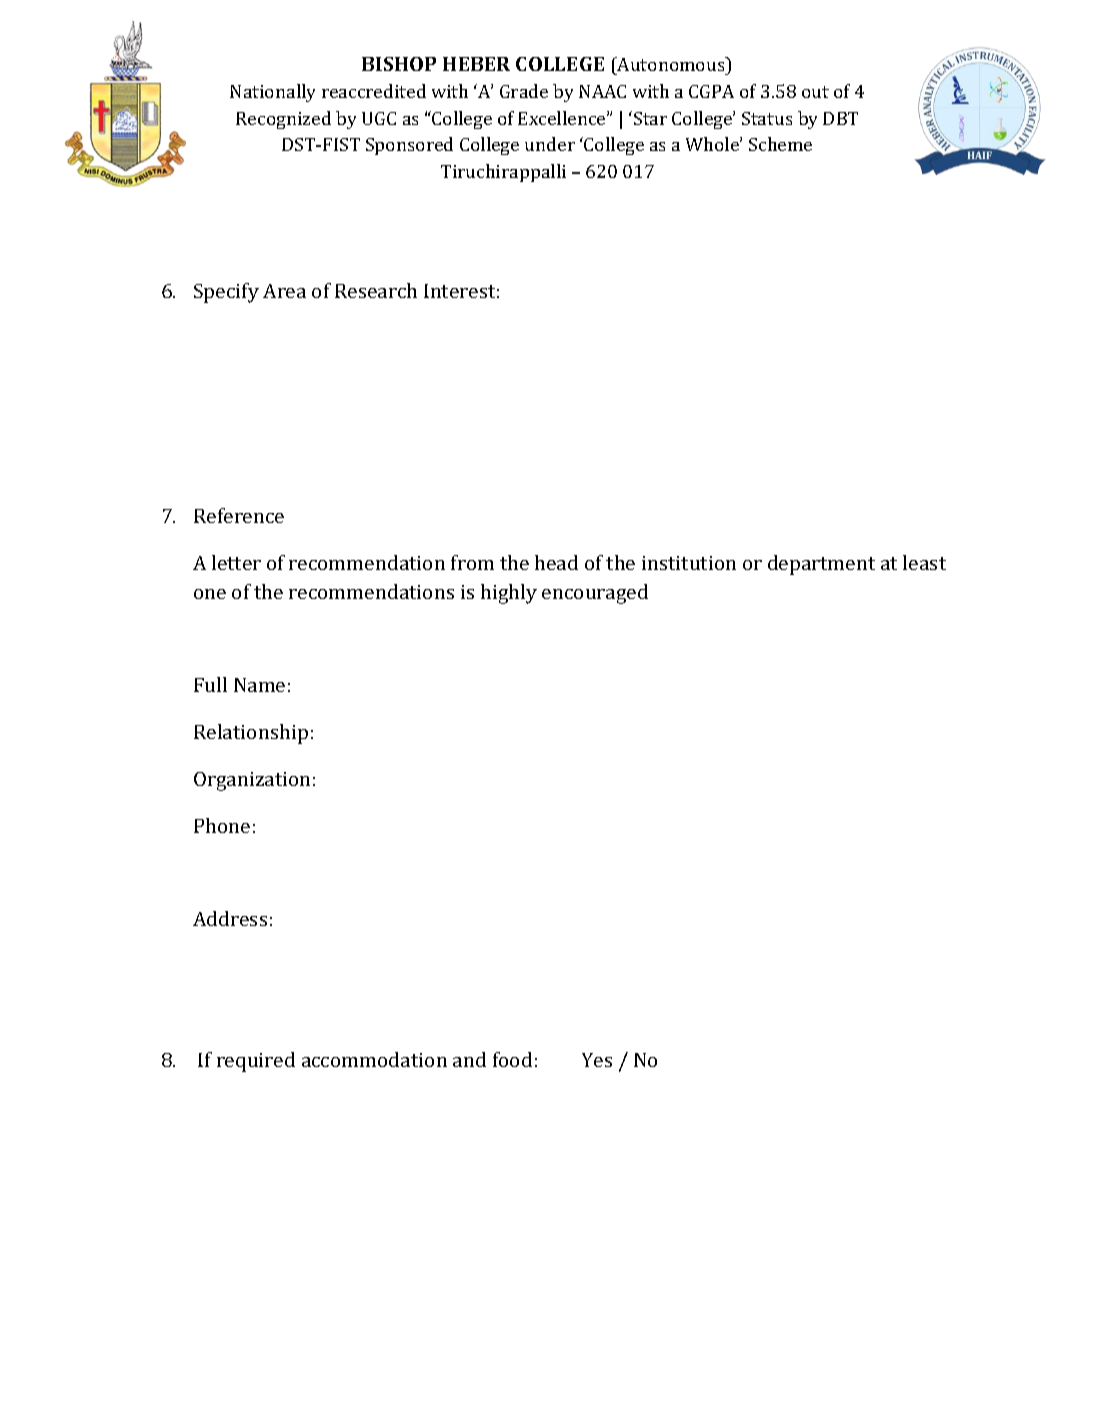 The height and width of the screenshot is (1417, 1095). I want to click on Grade, so click(524, 91).
